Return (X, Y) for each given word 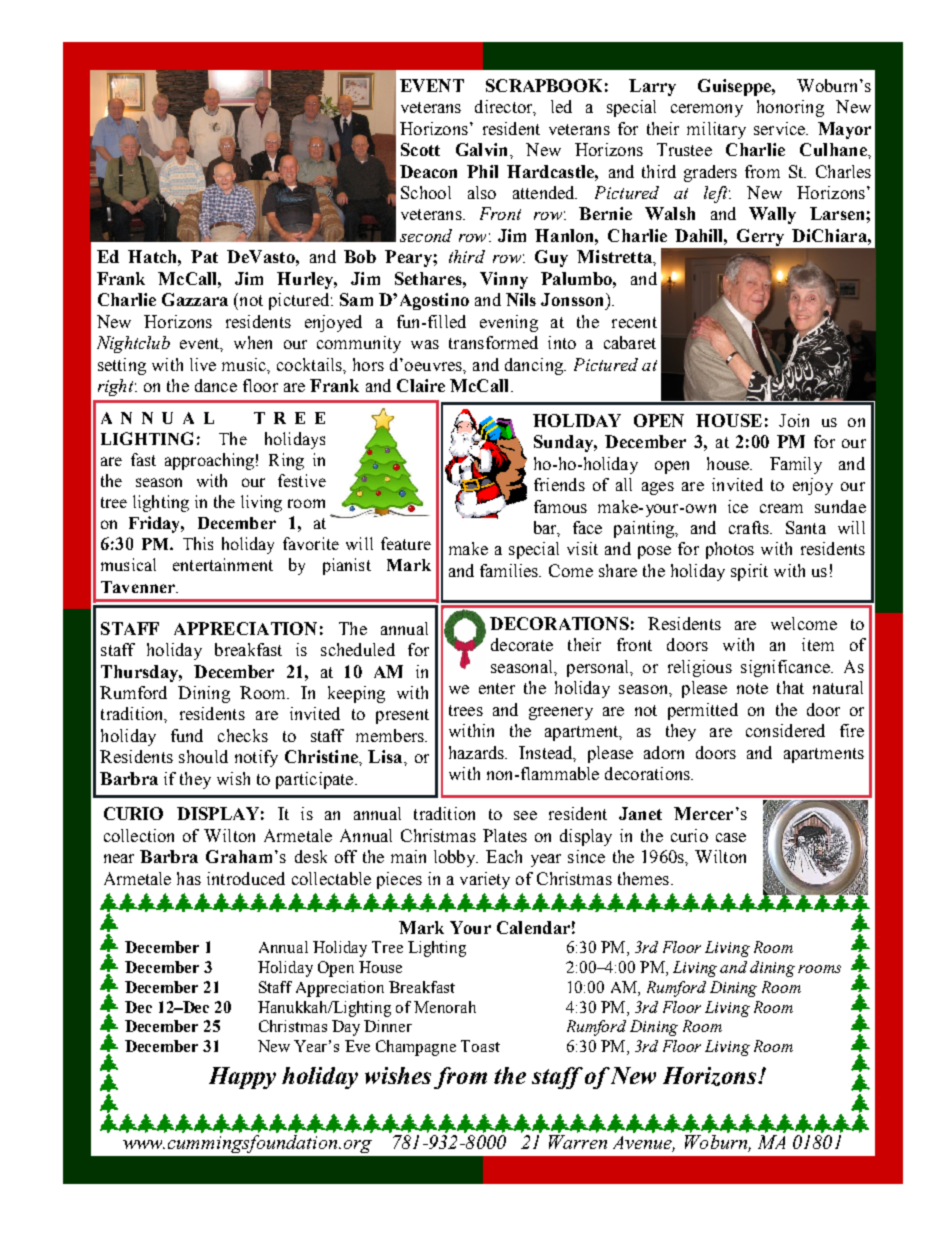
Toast (480, 1046)
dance (216, 385)
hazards (478, 752)
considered (785, 730)
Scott (420, 149)
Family (796, 465)
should (203, 756)
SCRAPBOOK (544, 85)
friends (559, 484)
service (781, 128)
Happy (242, 1078)
